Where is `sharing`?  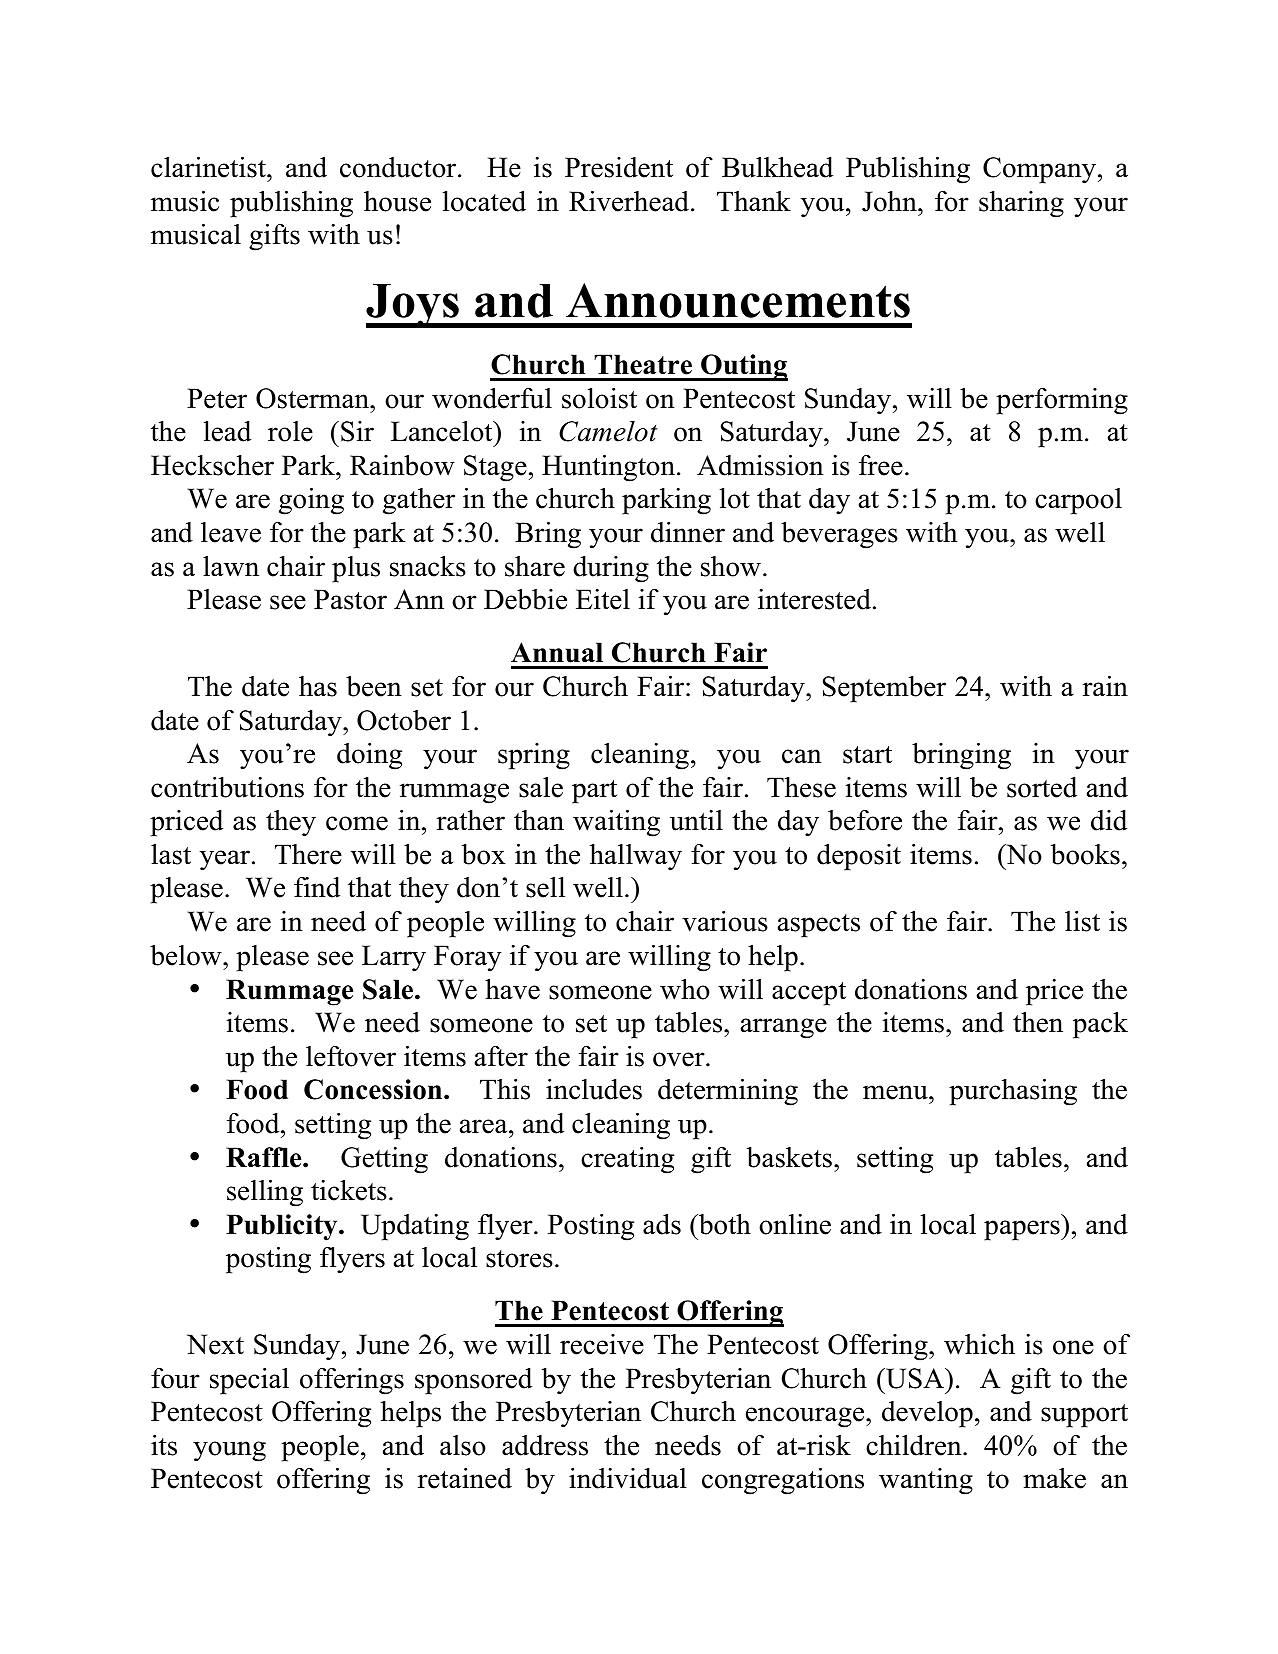 sharing is located at coordinates (1021, 204).
